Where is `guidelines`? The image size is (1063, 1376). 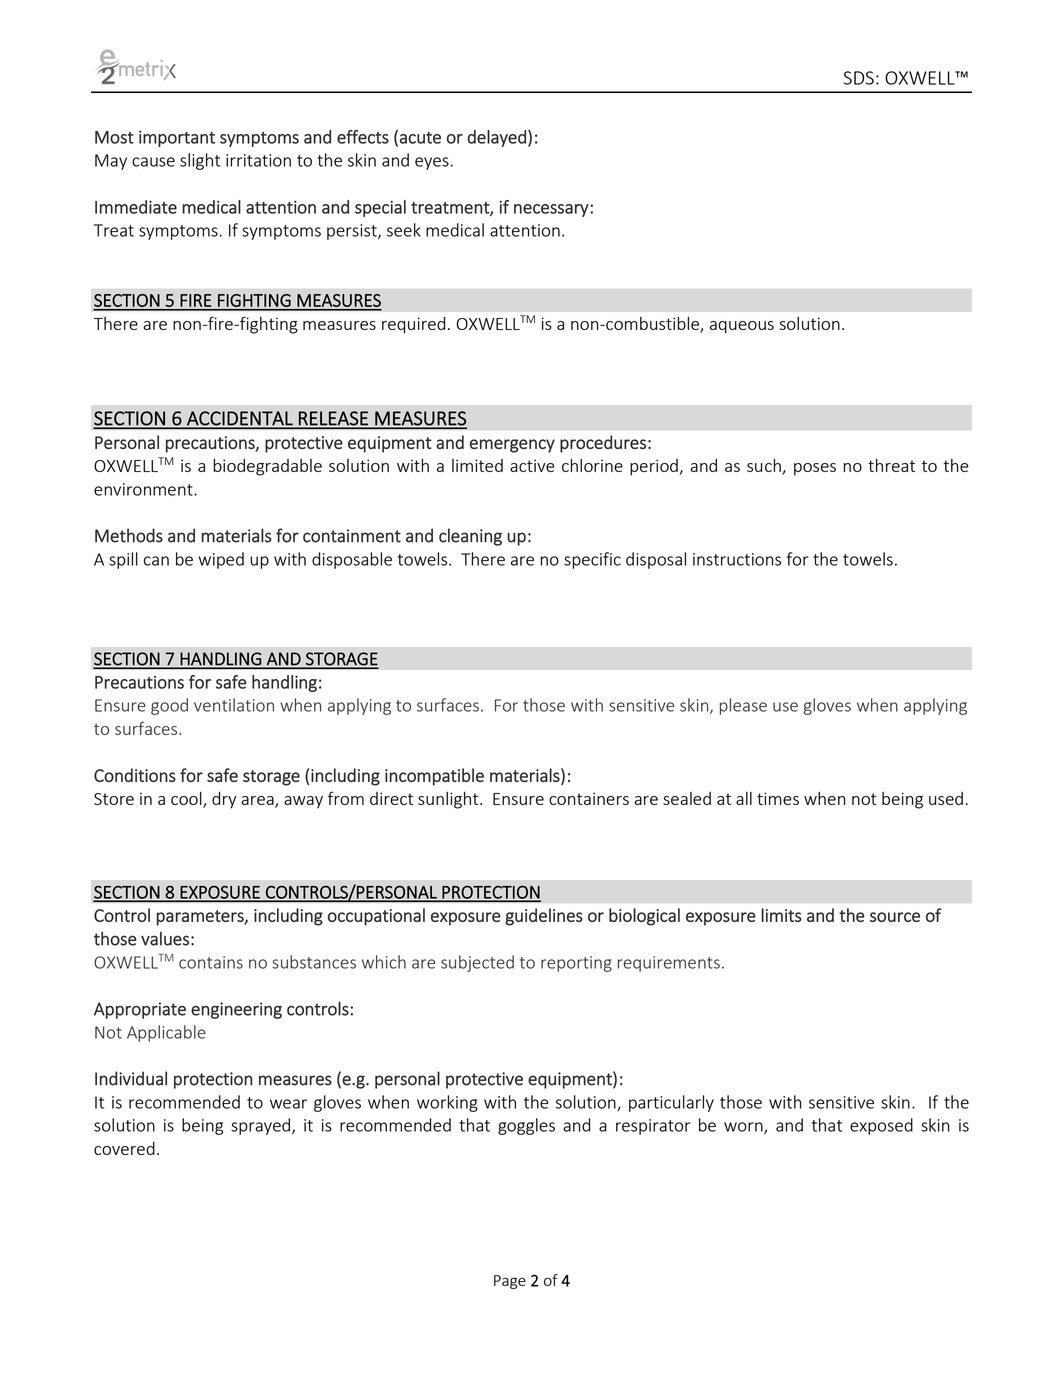
guidelines is located at coordinates (544, 917).
